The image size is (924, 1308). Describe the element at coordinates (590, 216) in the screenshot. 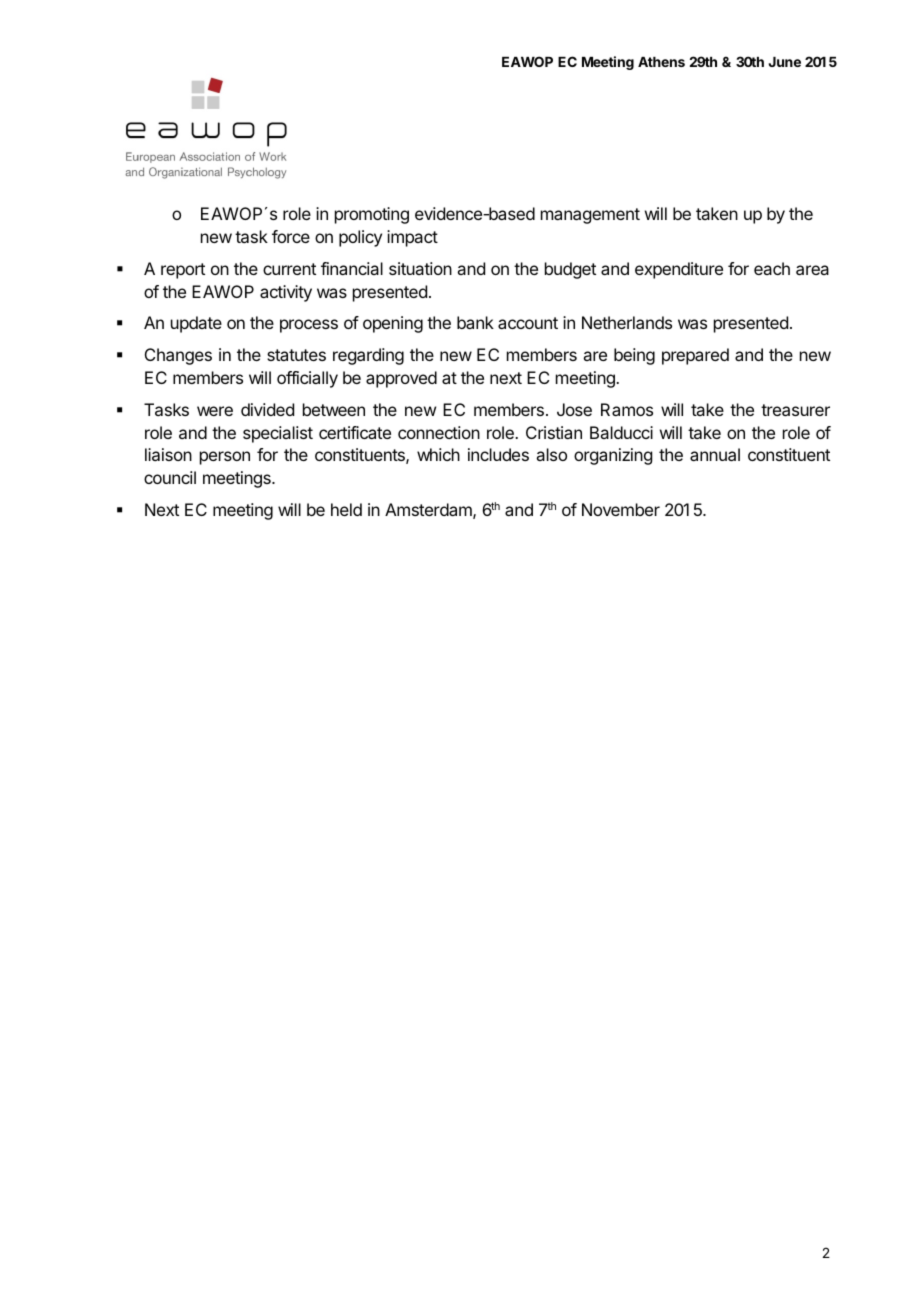

I see `management` at that location.
